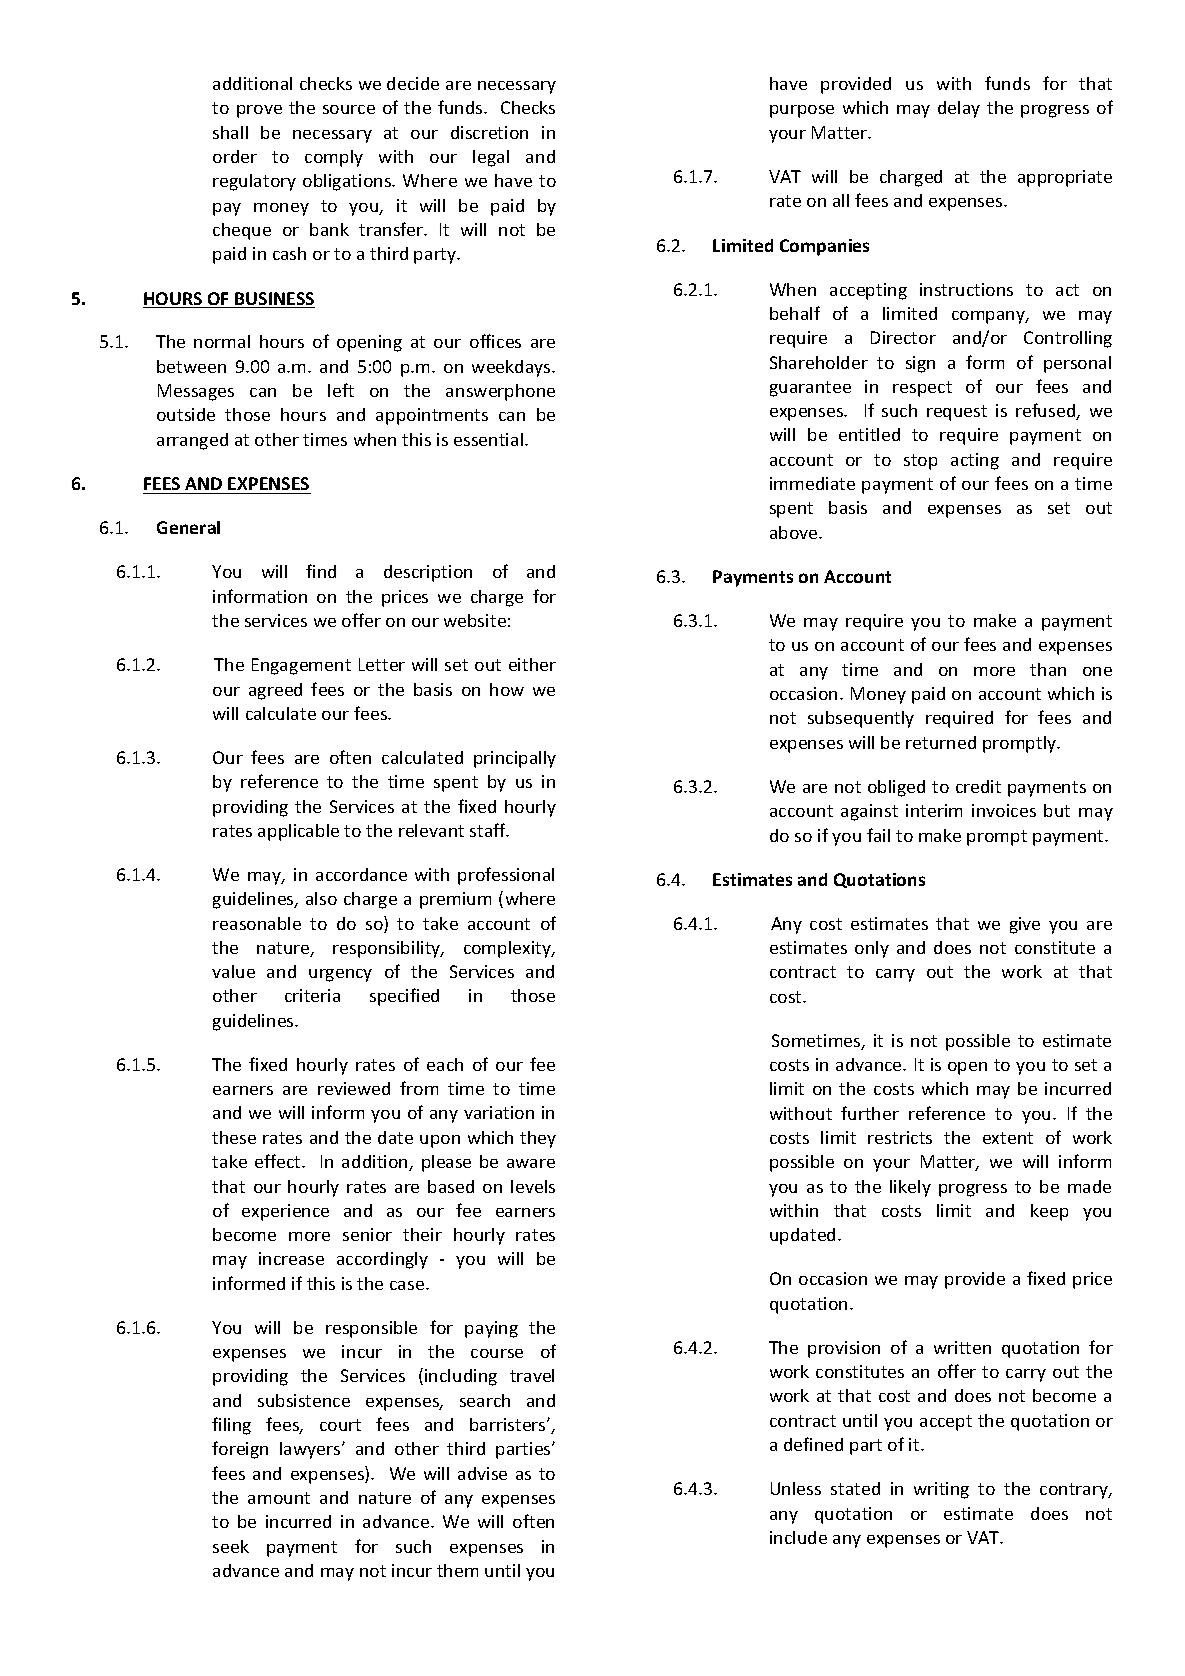 The width and height of the screenshot is (1185, 1676). I want to click on delay, so click(959, 109).
